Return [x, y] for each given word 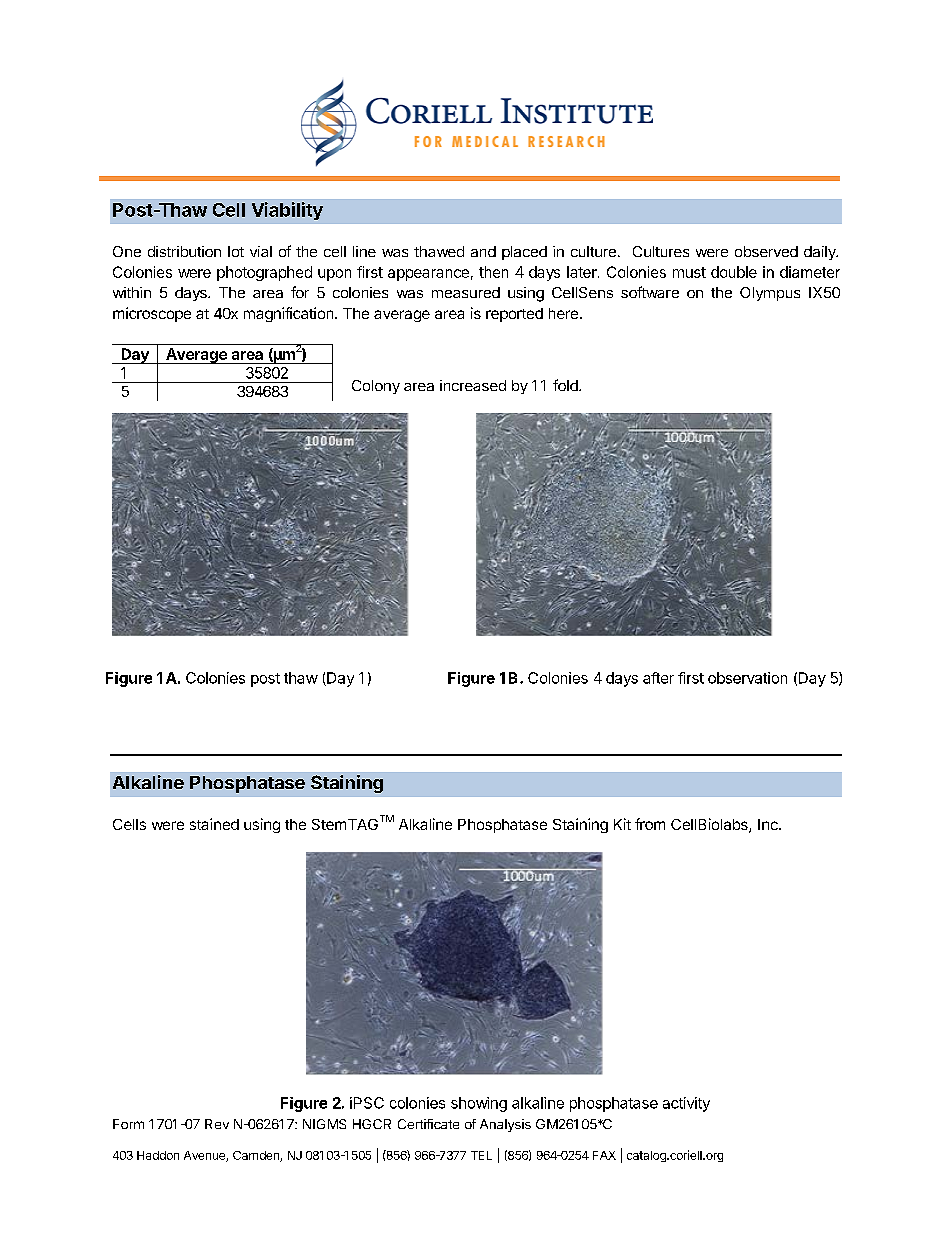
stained [214, 824]
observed [766, 251]
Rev [217, 1124]
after [658, 678]
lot [236, 251]
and [483, 251]
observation [747, 678]
